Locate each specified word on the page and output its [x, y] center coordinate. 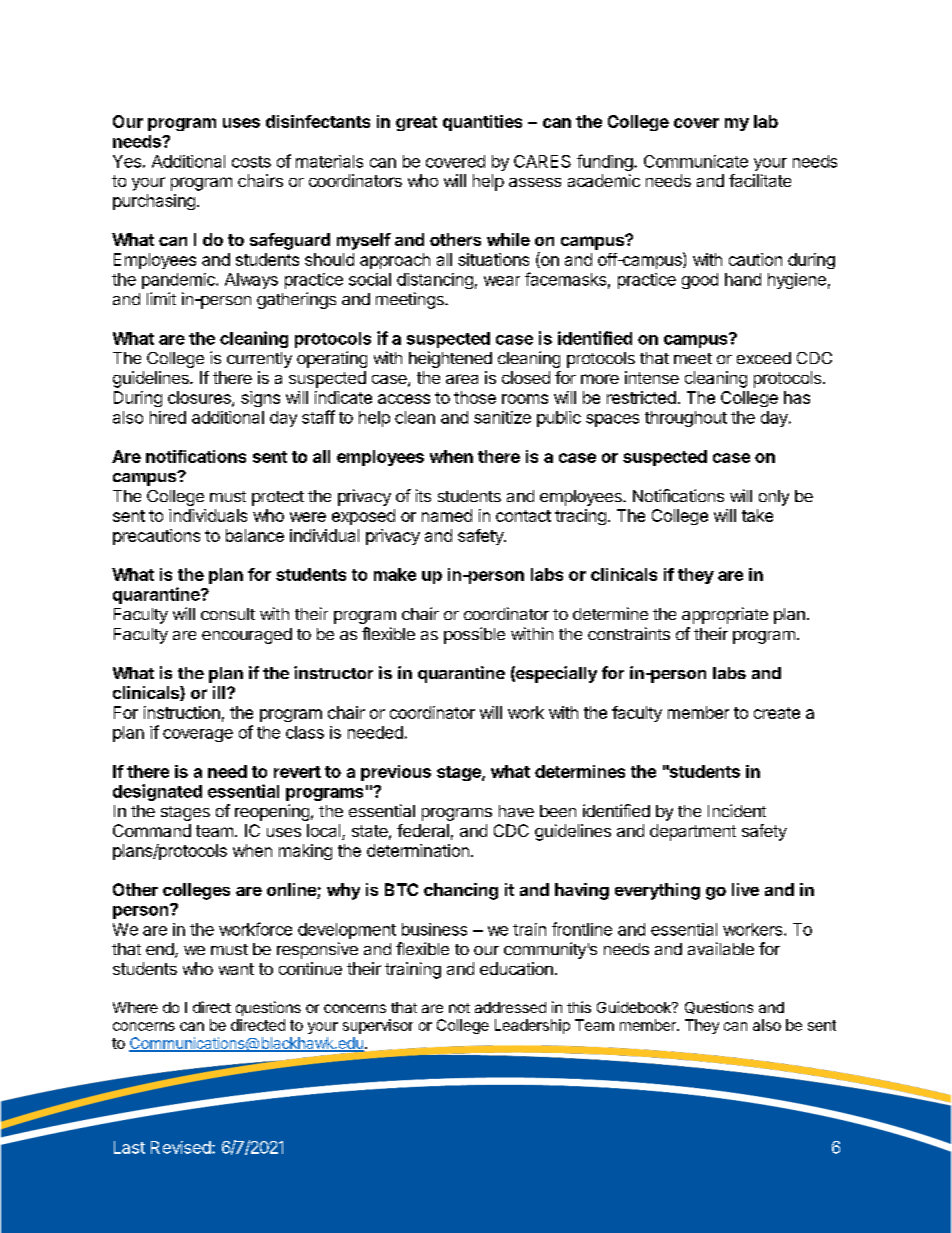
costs [251, 162]
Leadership [532, 1026]
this [579, 1007]
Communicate [696, 161]
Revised [181, 1147]
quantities [482, 123]
